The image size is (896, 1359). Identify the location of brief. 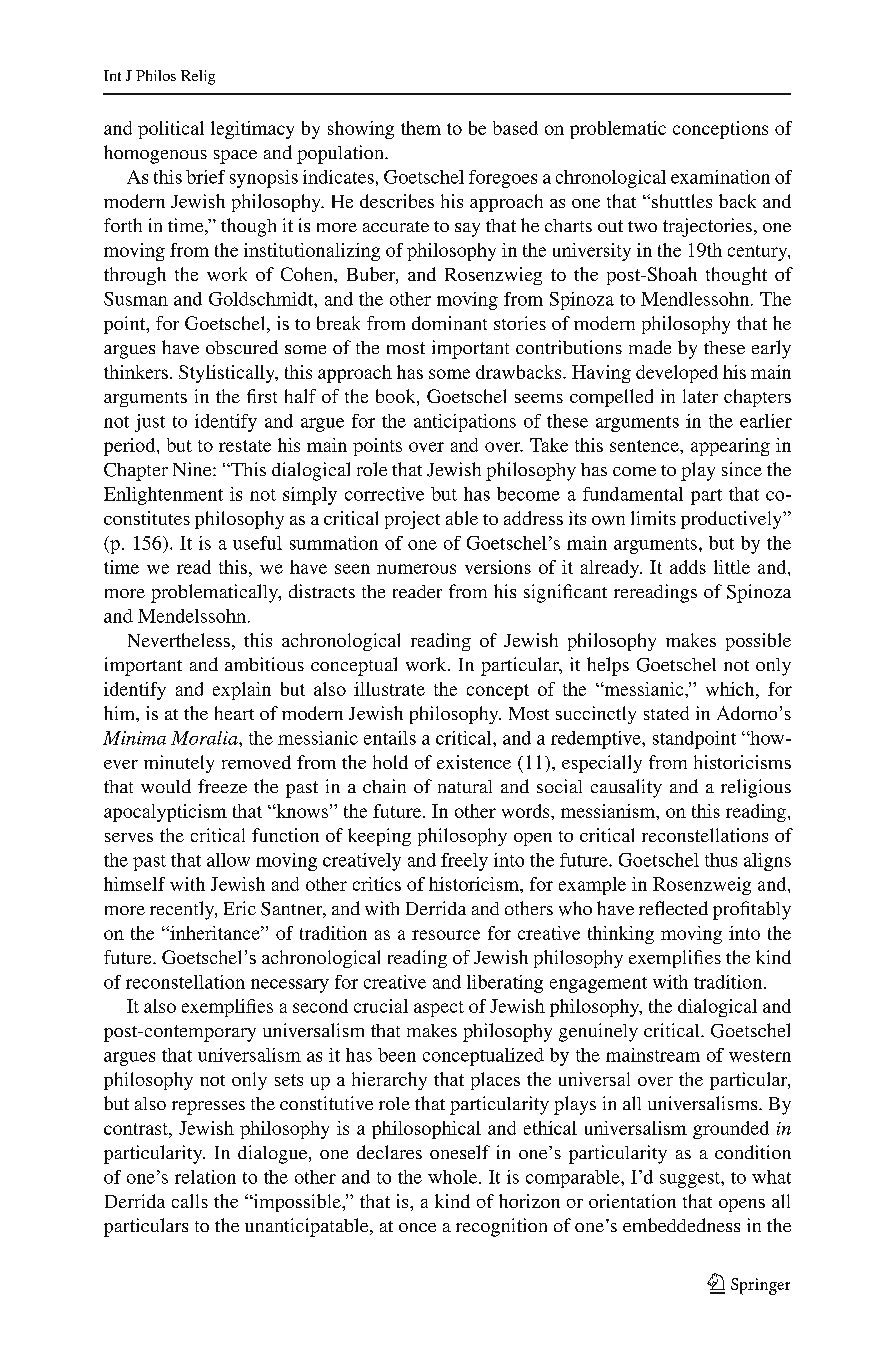
(205, 177).
